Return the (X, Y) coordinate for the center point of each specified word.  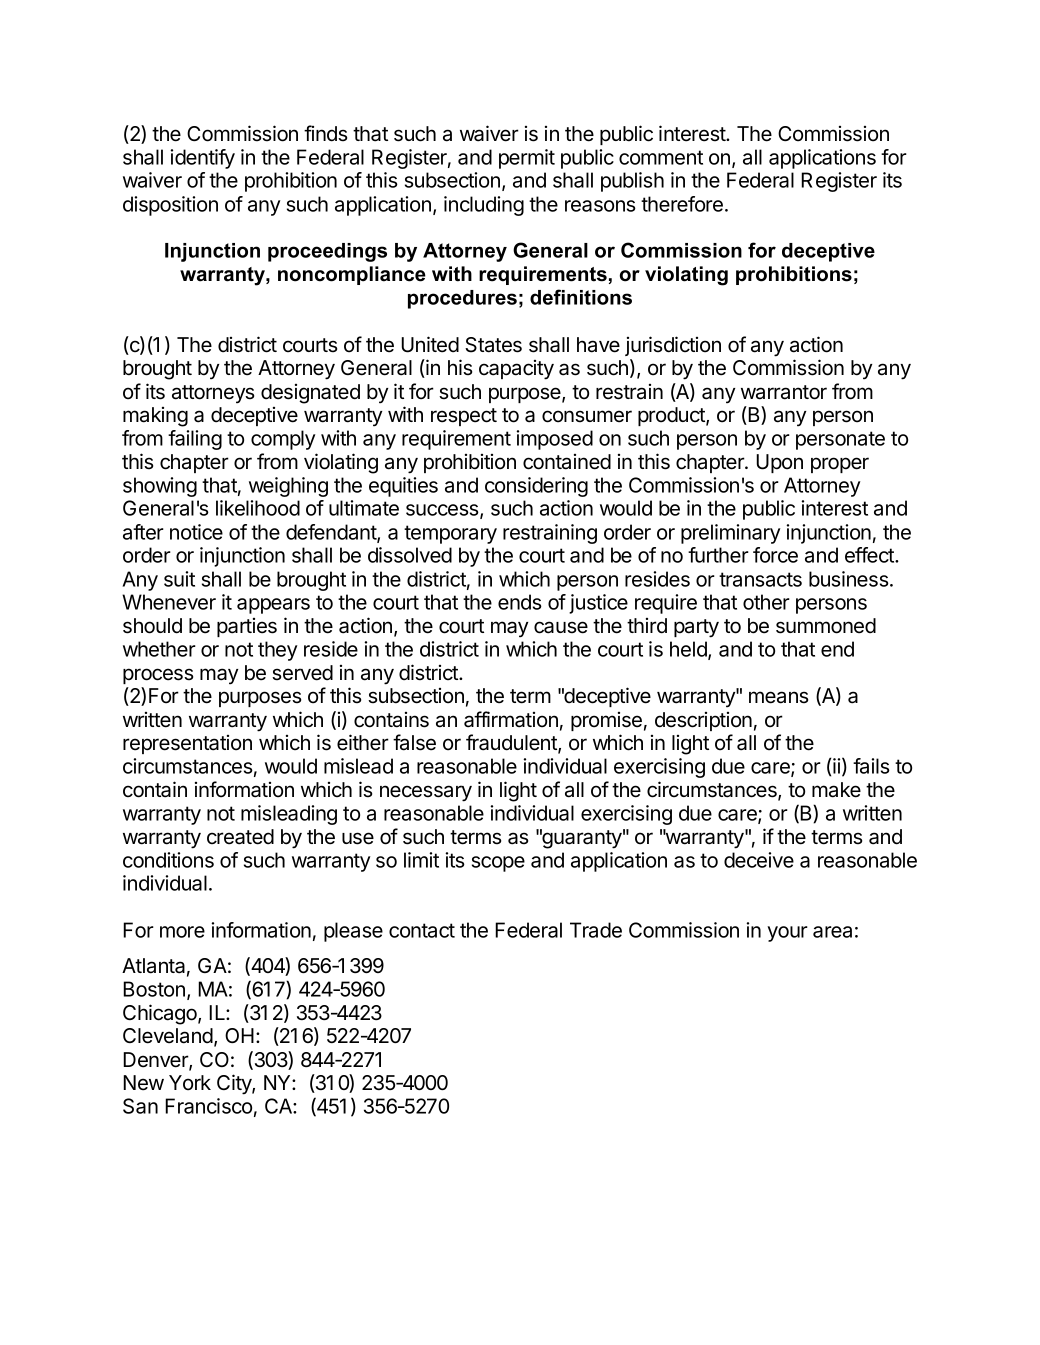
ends (520, 602)
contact (422, 930)
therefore (682, 204)
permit (527, 159)
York (190, 1083)
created (240, 837)
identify (202, 159)
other (766, 602)
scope (498, 864)
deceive (759, 860)
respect (464, 417)
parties (247, 627)
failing (195, 440)
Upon (779, 463)
